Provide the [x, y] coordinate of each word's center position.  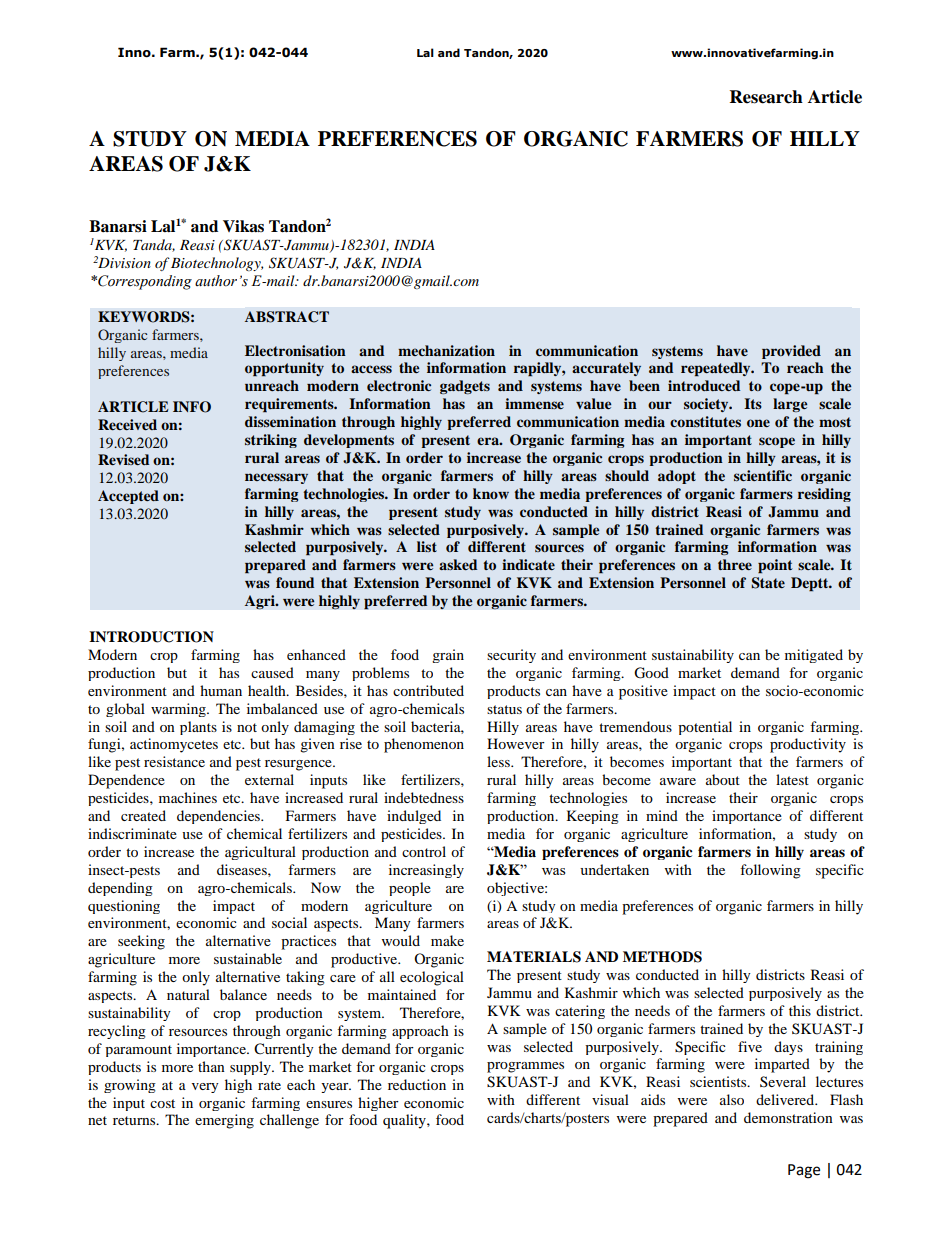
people [410, 889]
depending [120, 889]
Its [753, 403]
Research [766, 97]
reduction [417, 1084]
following [770, 871]
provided [791, 352]
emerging [224, 1121]
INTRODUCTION [151, 637]
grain [448, 656]
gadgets [465, 387]
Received [127, 424]
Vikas [243, 226]
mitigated [814, 656]
